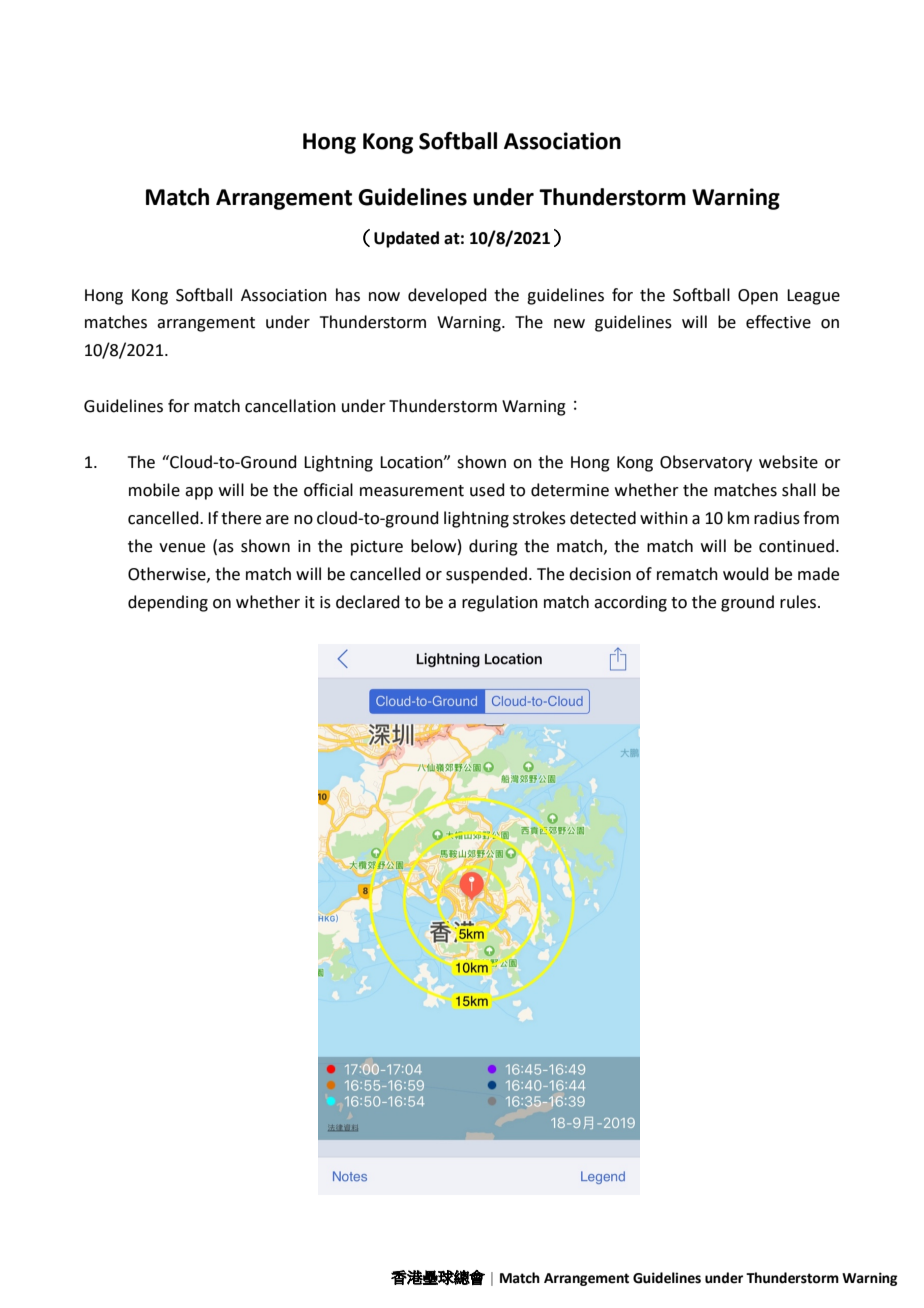  Describe the element at coordinates (487, 490) in the screenshot. I see `used` at that location.
